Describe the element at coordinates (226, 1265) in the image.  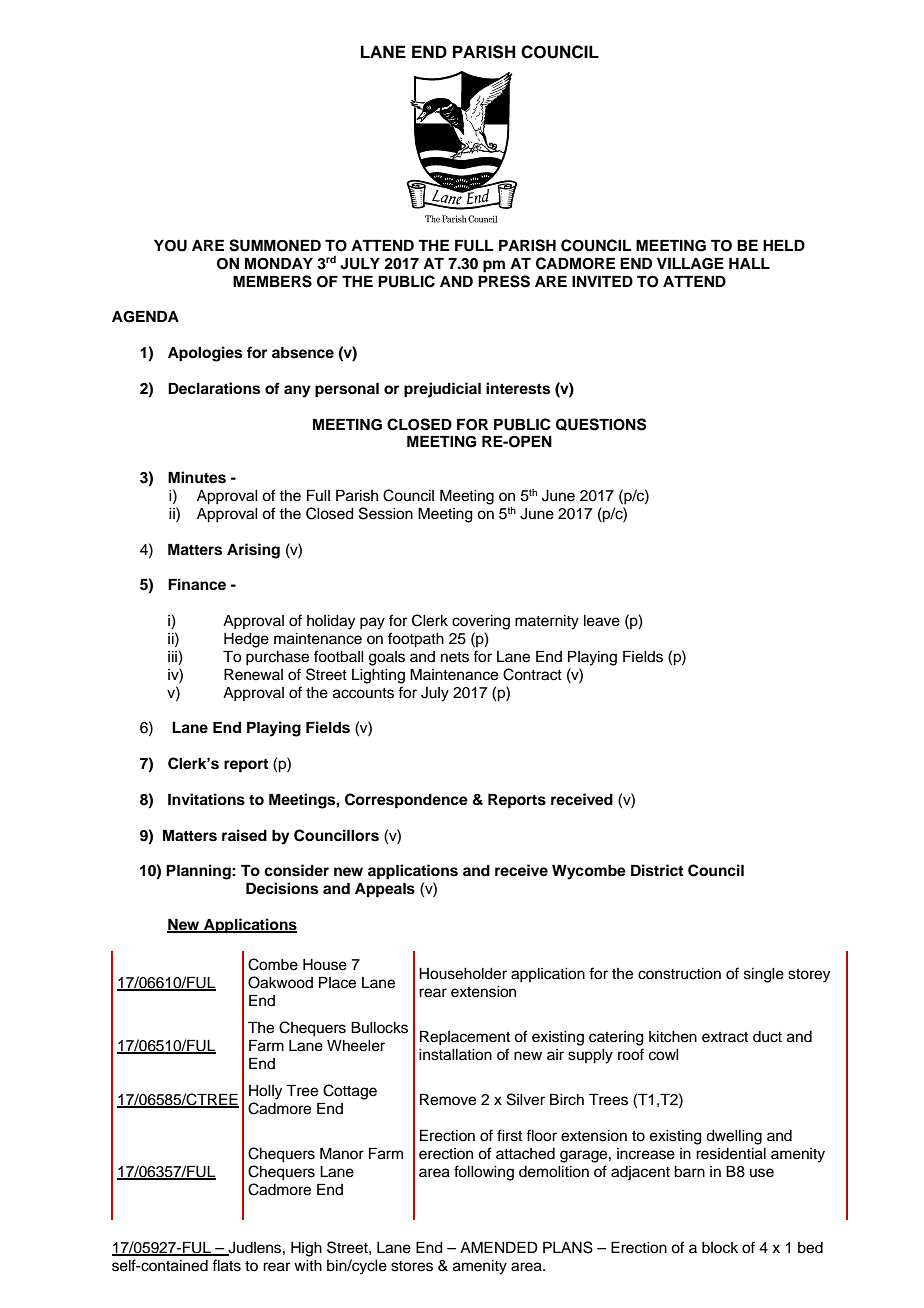
I see `flats` at that location.
